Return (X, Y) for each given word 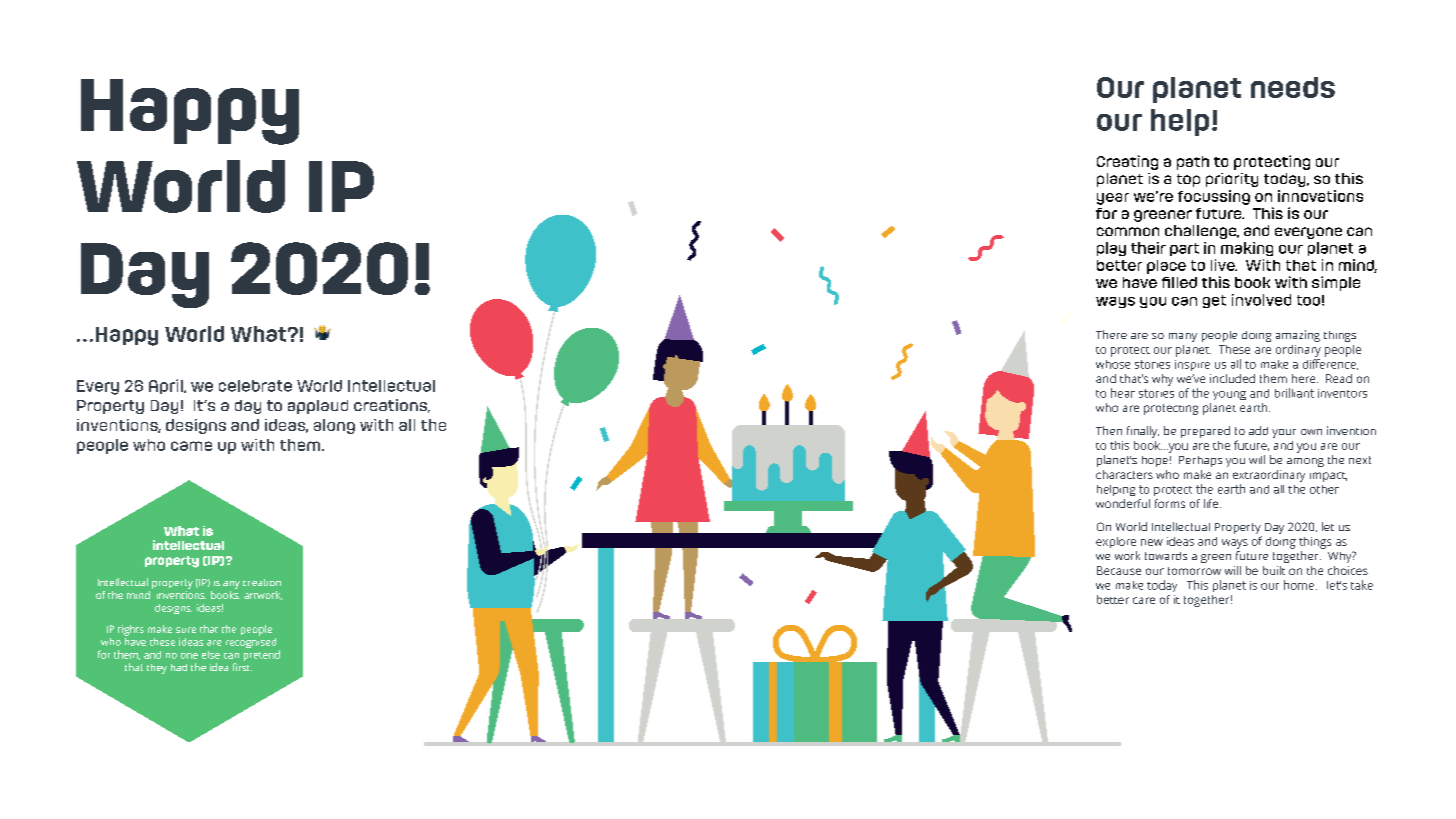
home (1299, 585)
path (1193, 163)
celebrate (255, 386)
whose (1113, 364)
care (1144, 600)
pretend (262, 655)
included (1232, 378)
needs (1293, 87)
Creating (1127, 162)
